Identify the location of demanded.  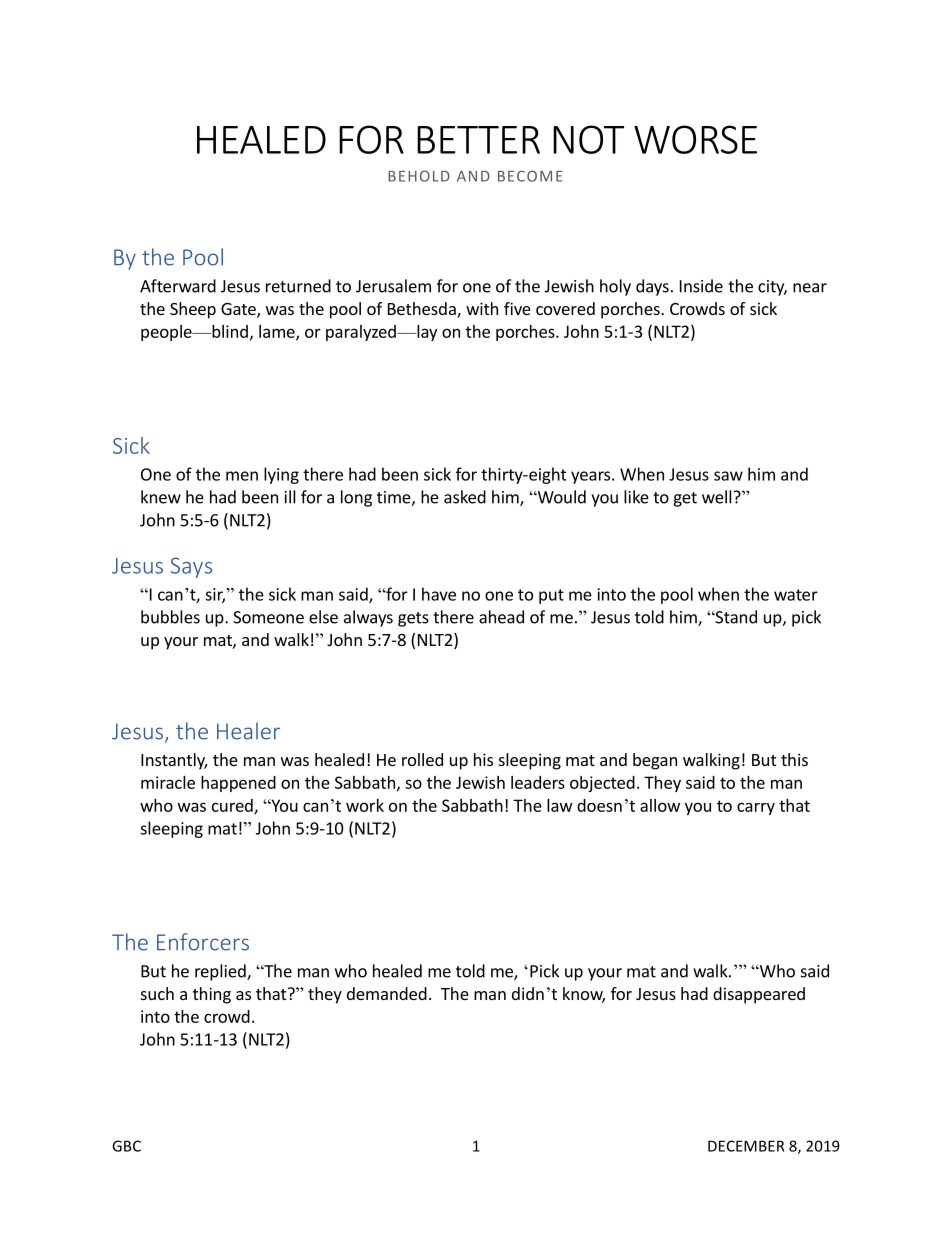
(387, 993).
